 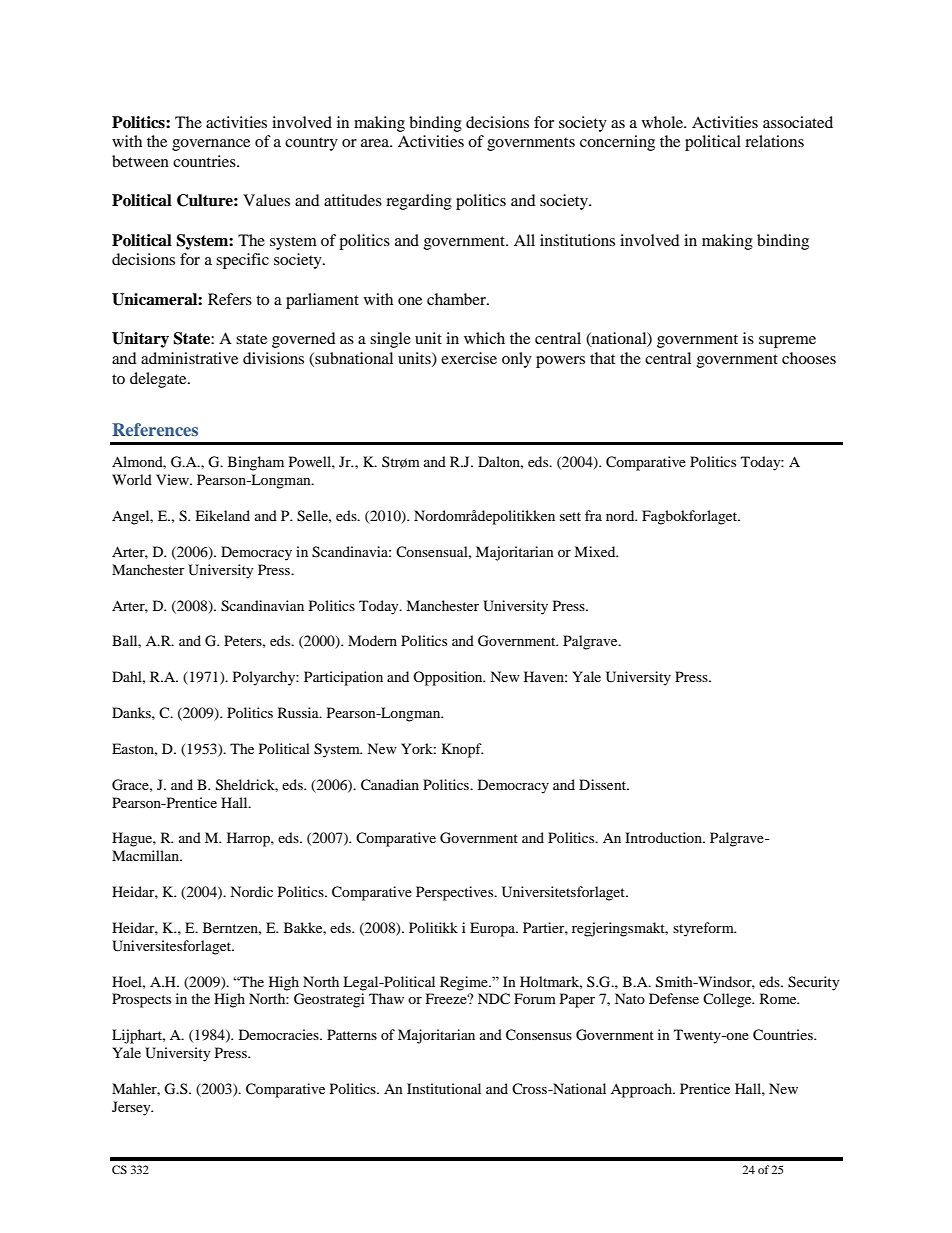 I want to click on regarding, so click(x=419, y=202).
